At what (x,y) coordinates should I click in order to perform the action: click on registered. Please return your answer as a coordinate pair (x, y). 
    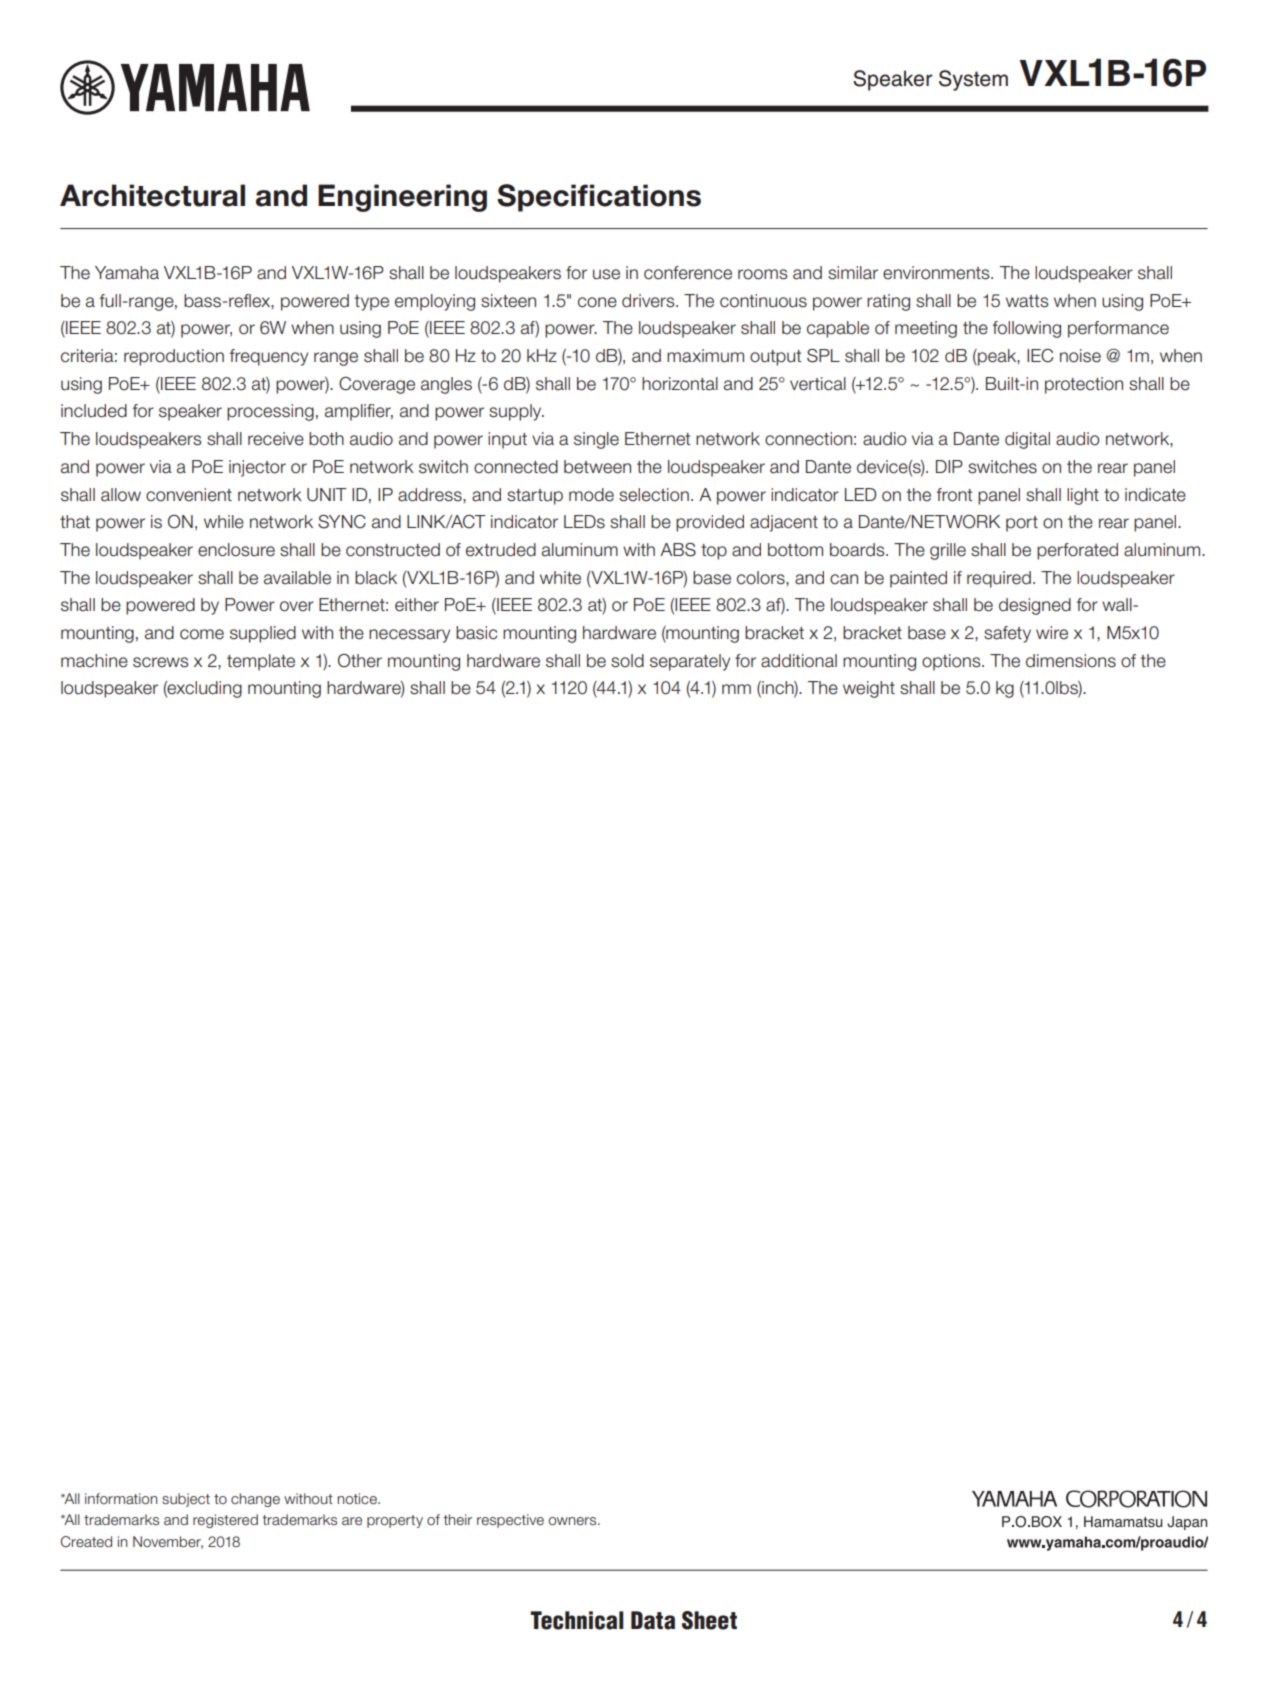
    Looking at the image, I should click on (225, 1521).
